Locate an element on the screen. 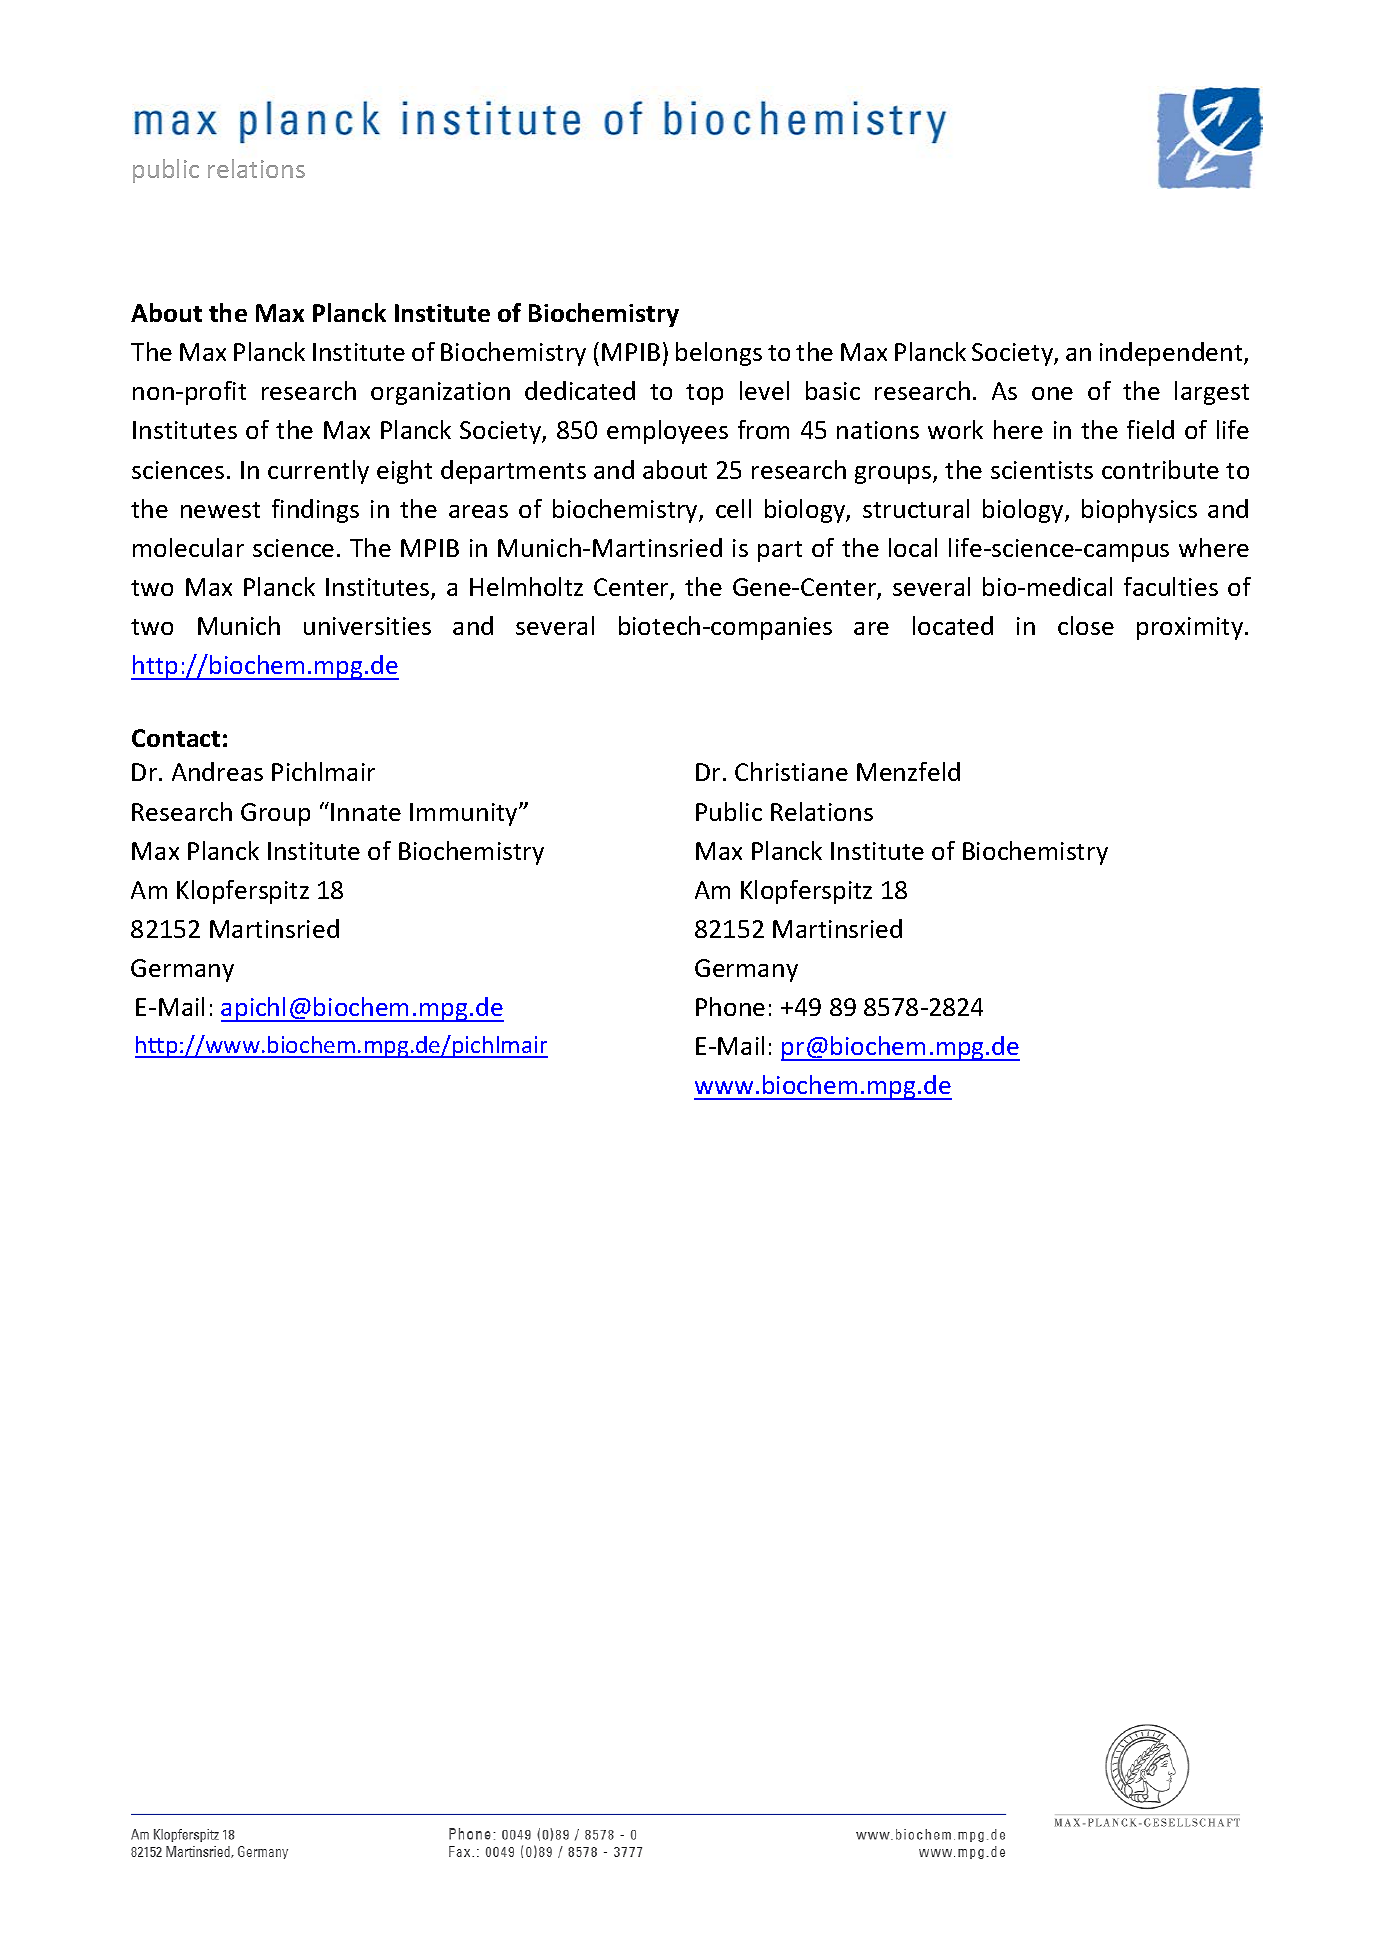 The height and width of the screenshot is (1955, 1382). Andreas is located at coordinates (217, 771).
